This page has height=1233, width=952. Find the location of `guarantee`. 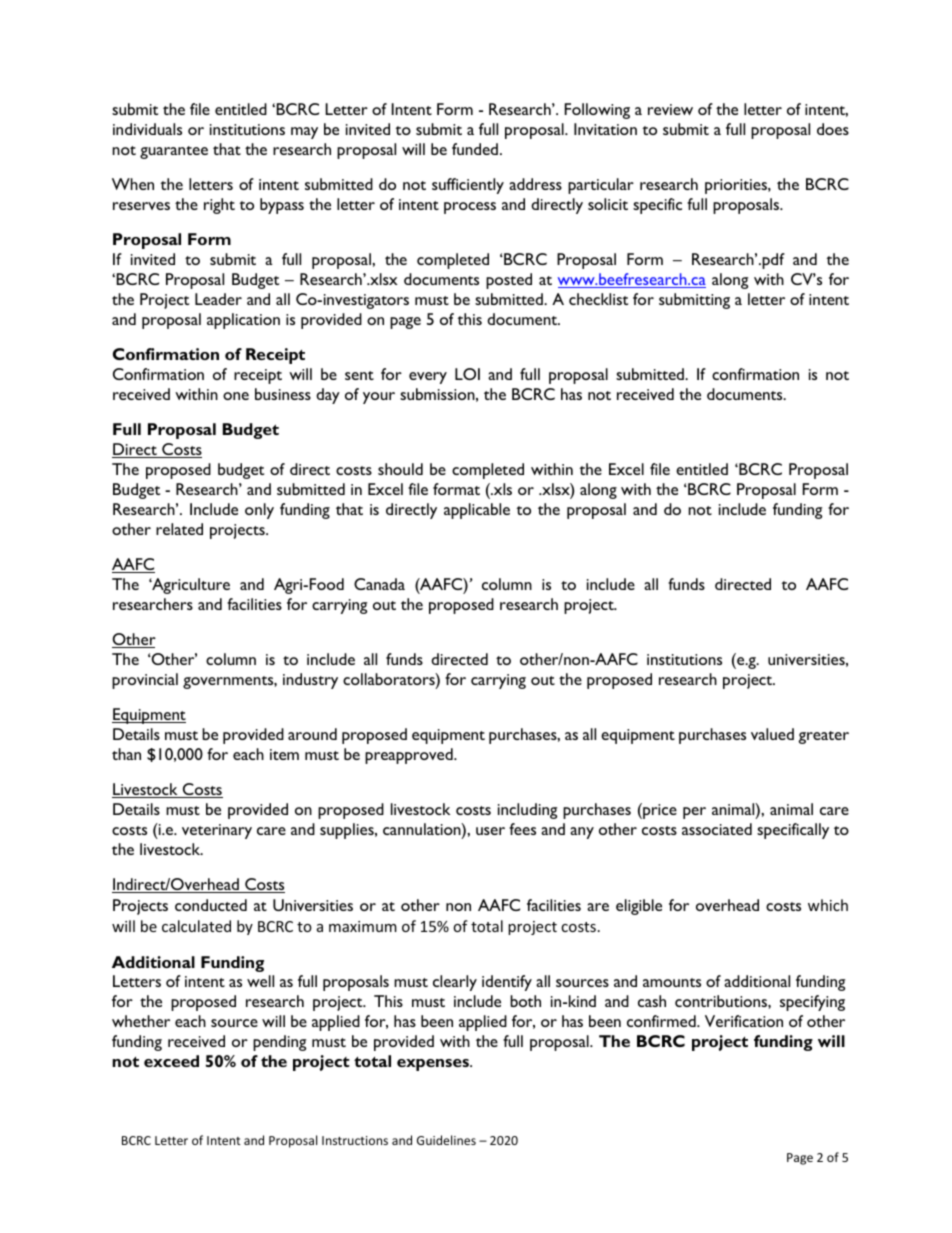

guarantee is located at coordinates (174, 152).
